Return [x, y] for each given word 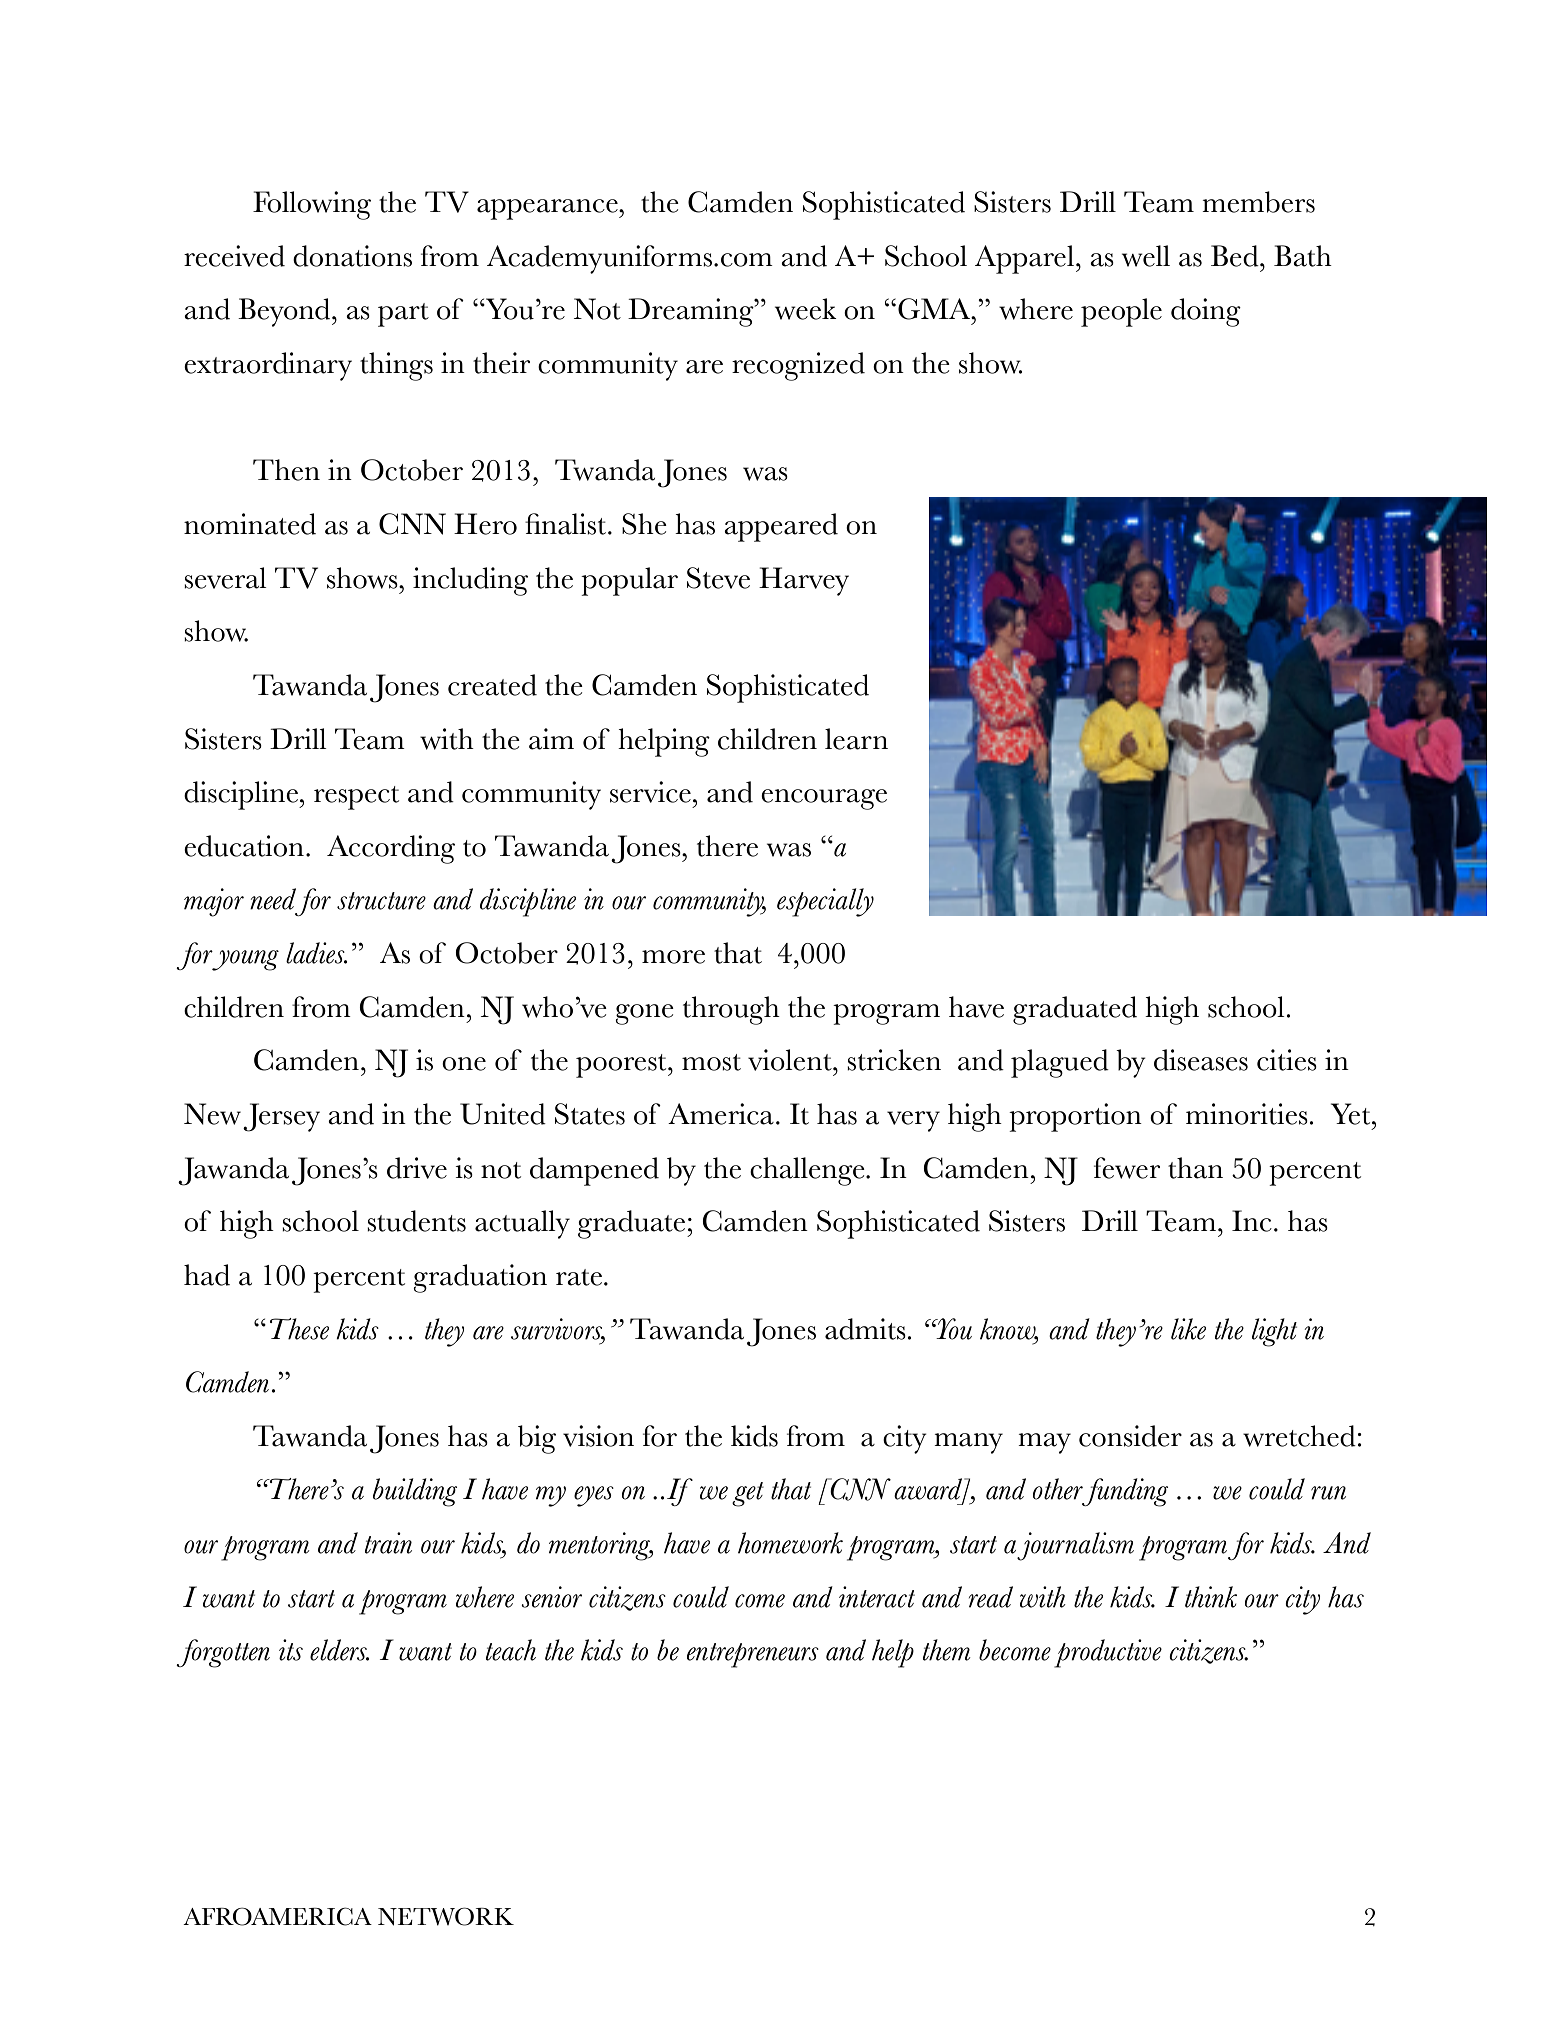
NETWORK [446, 1916]
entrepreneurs [753, 1655]
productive [1108, 1653]
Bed [1236, 256]
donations [352, 256]
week [806, 309]
